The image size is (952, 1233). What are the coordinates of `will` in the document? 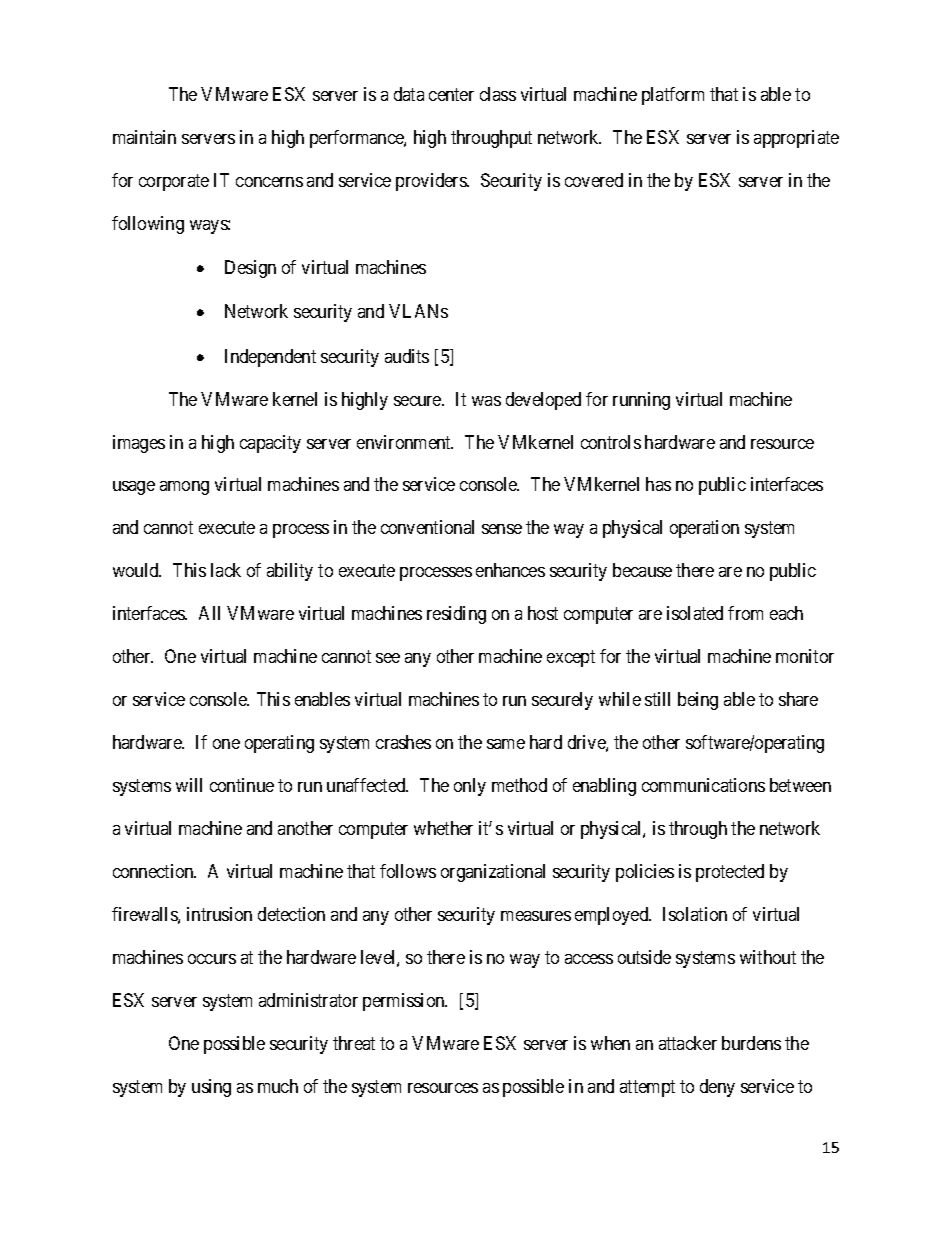 It's located at (189, 785).
